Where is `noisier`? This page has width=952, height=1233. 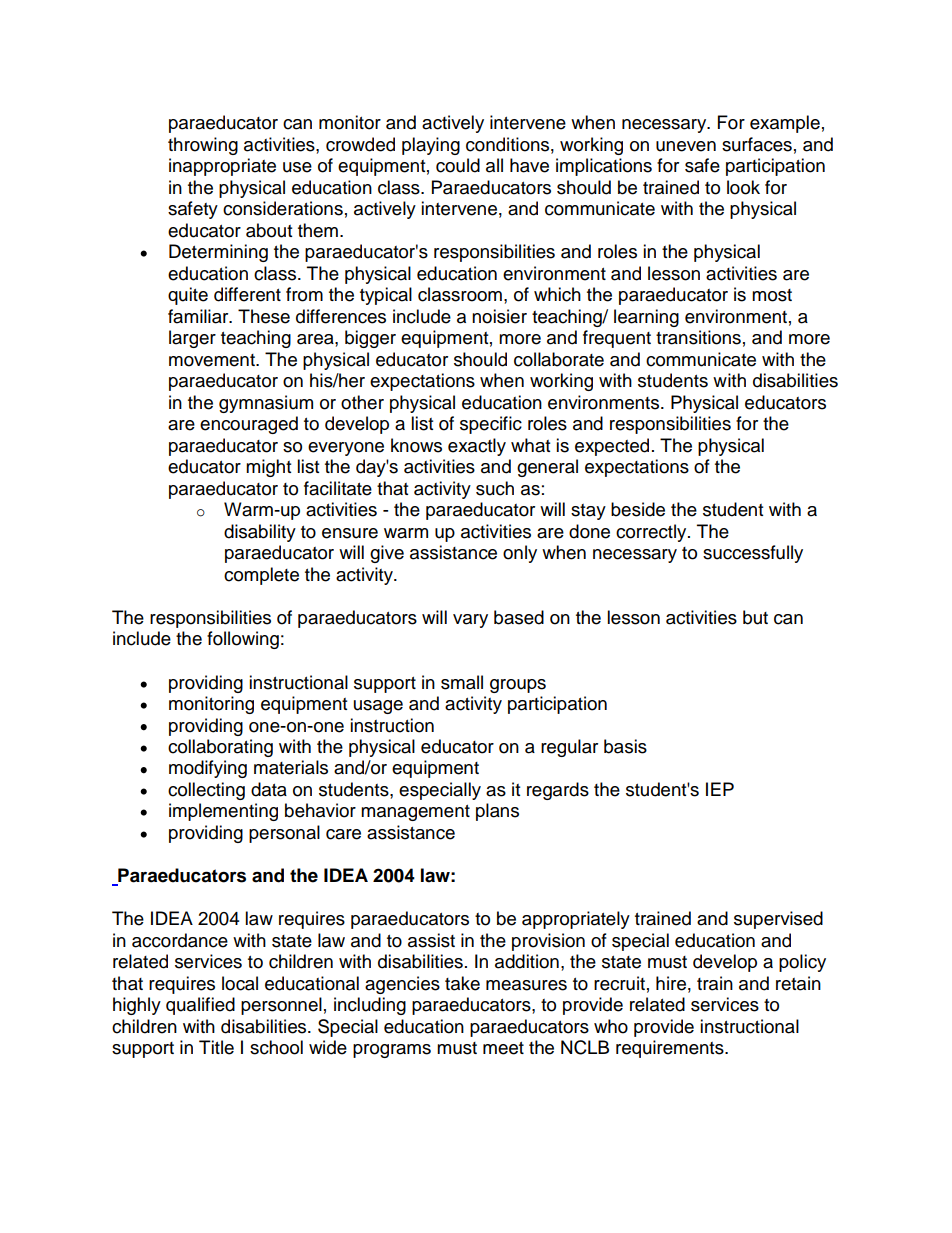 noisier is located at coordinates (499, 316).
